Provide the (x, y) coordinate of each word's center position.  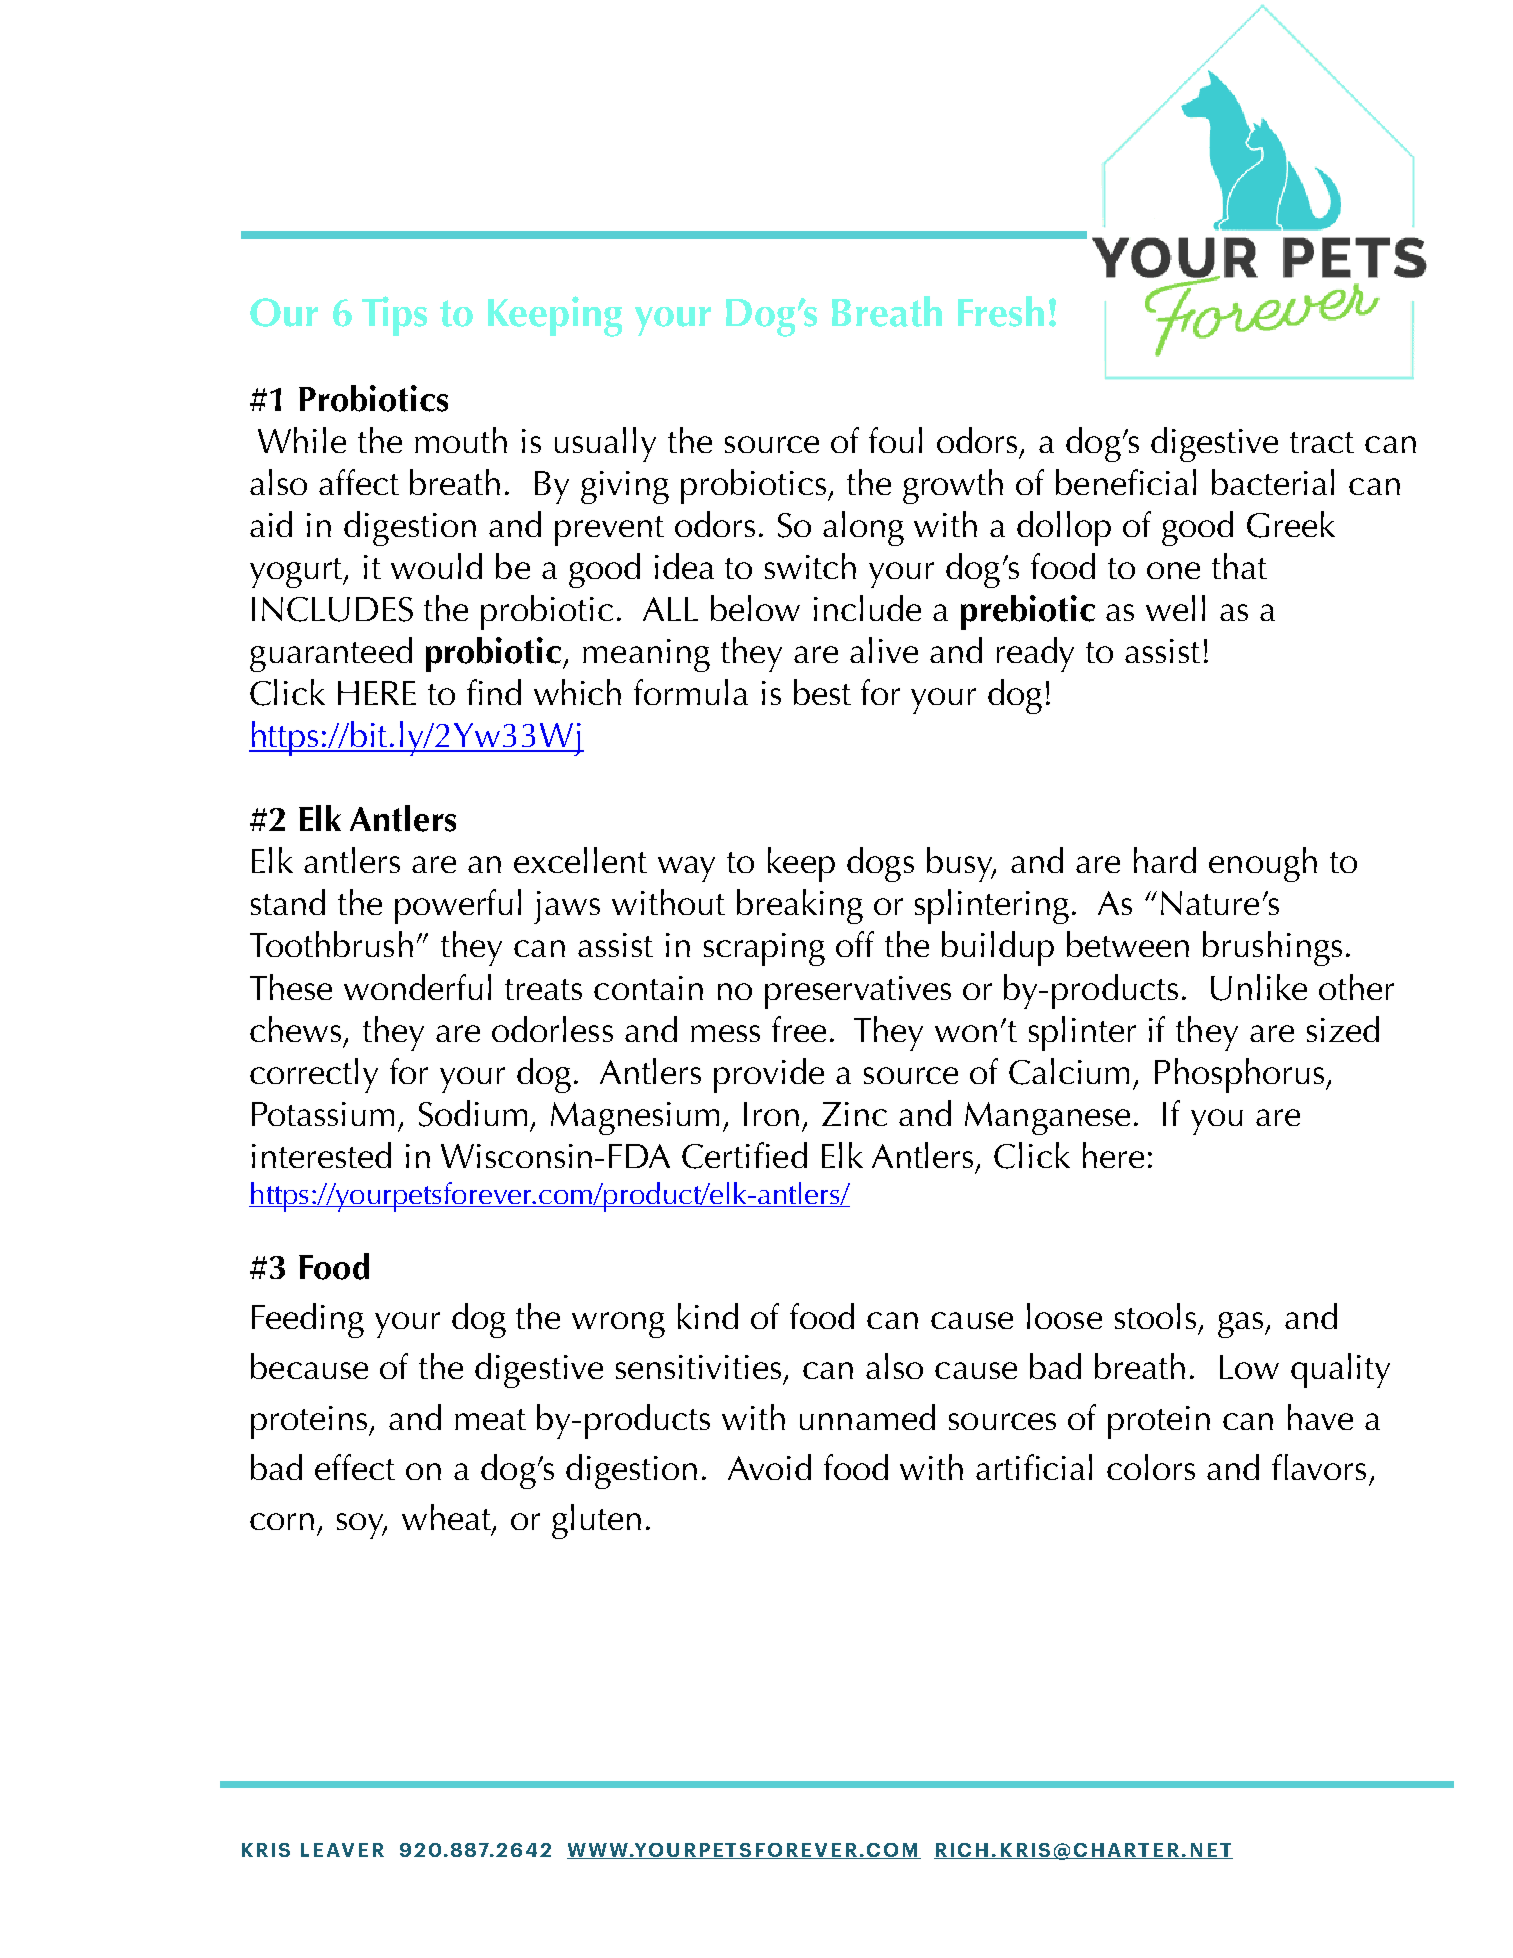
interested (321, 1155)
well (1175, 608)
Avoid (769, 1467)
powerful (458, 906)
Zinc (854, 1114)
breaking (800, 906)
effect (355, 1467)
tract (1322, 442)
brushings (1272, 948)
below (755, 608)
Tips (394, 316)
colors (1151, 1467)
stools (1155, 1316)
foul (895, 440)
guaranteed (331, 654)
